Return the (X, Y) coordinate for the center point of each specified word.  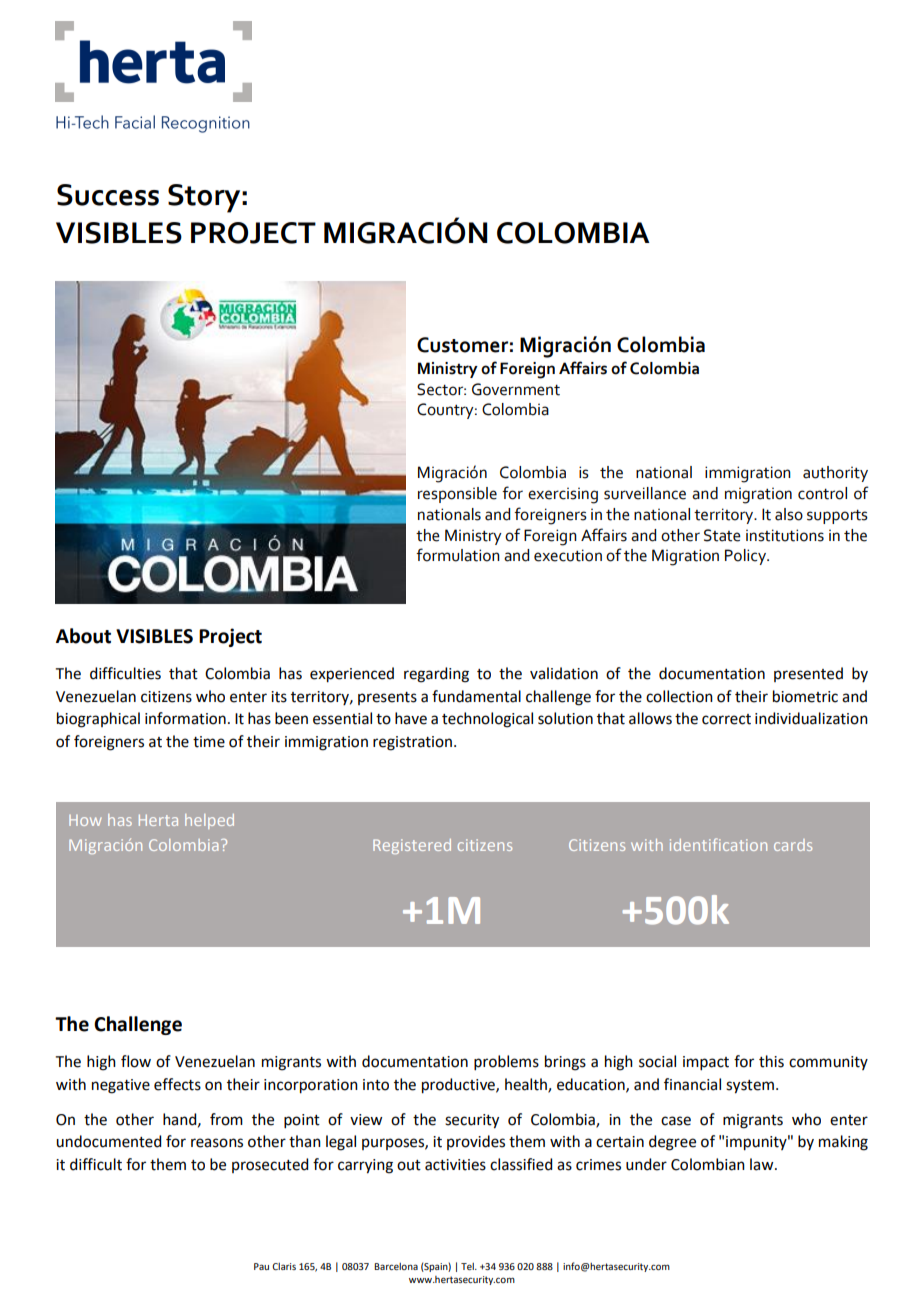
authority (835, 474)
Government (516, 389)
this (771, 1061)
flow (136, 1061)
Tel (468, 1266)
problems (506, 1062)
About (83, 636)
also (789, 514)
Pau (261, 1266)
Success (108, 195)
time (209, 742)
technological (487, 720)
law (763, 1164)
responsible (457, 495)
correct (726, 719)
